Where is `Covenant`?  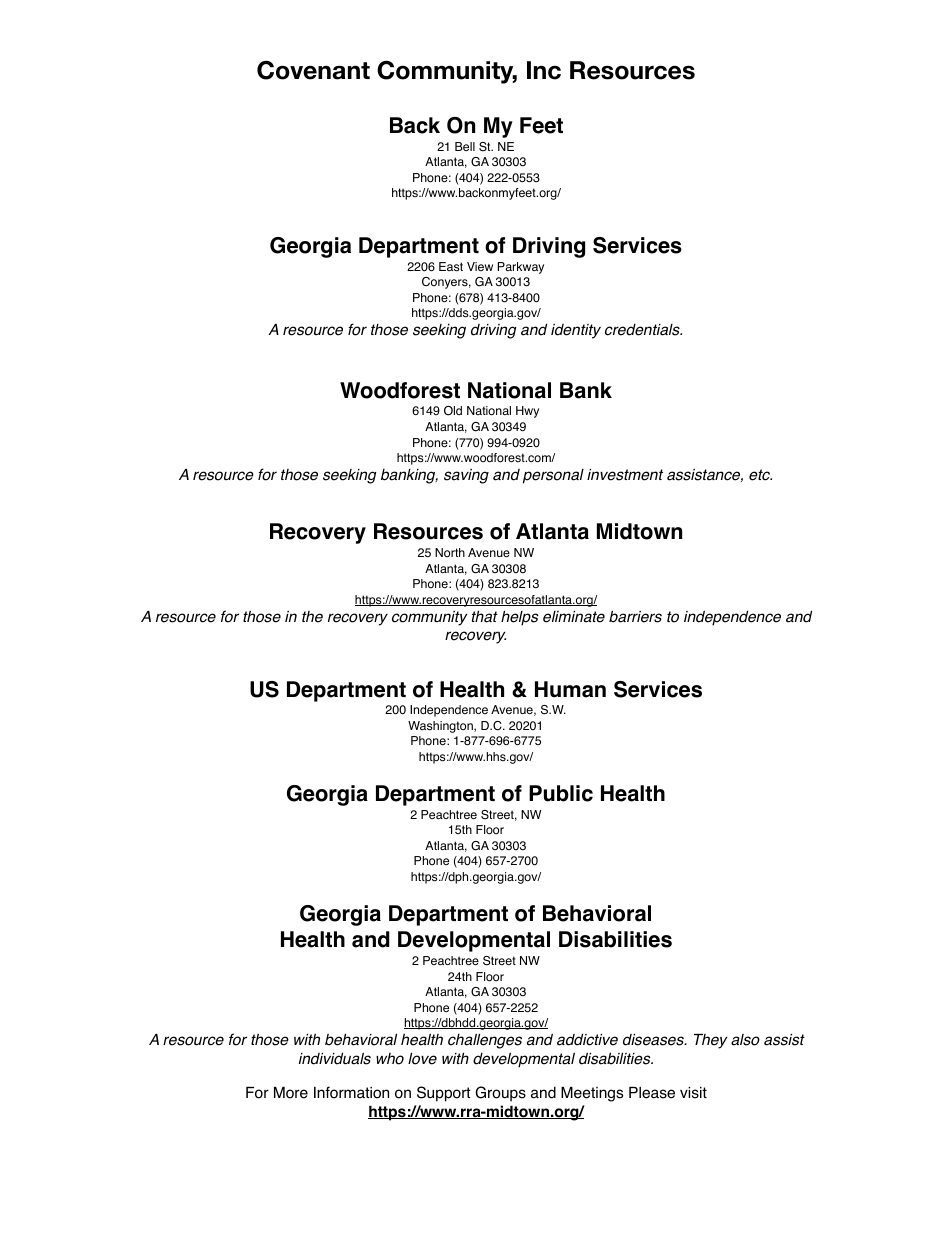
Covenant is located at coordinates (313, 70).
